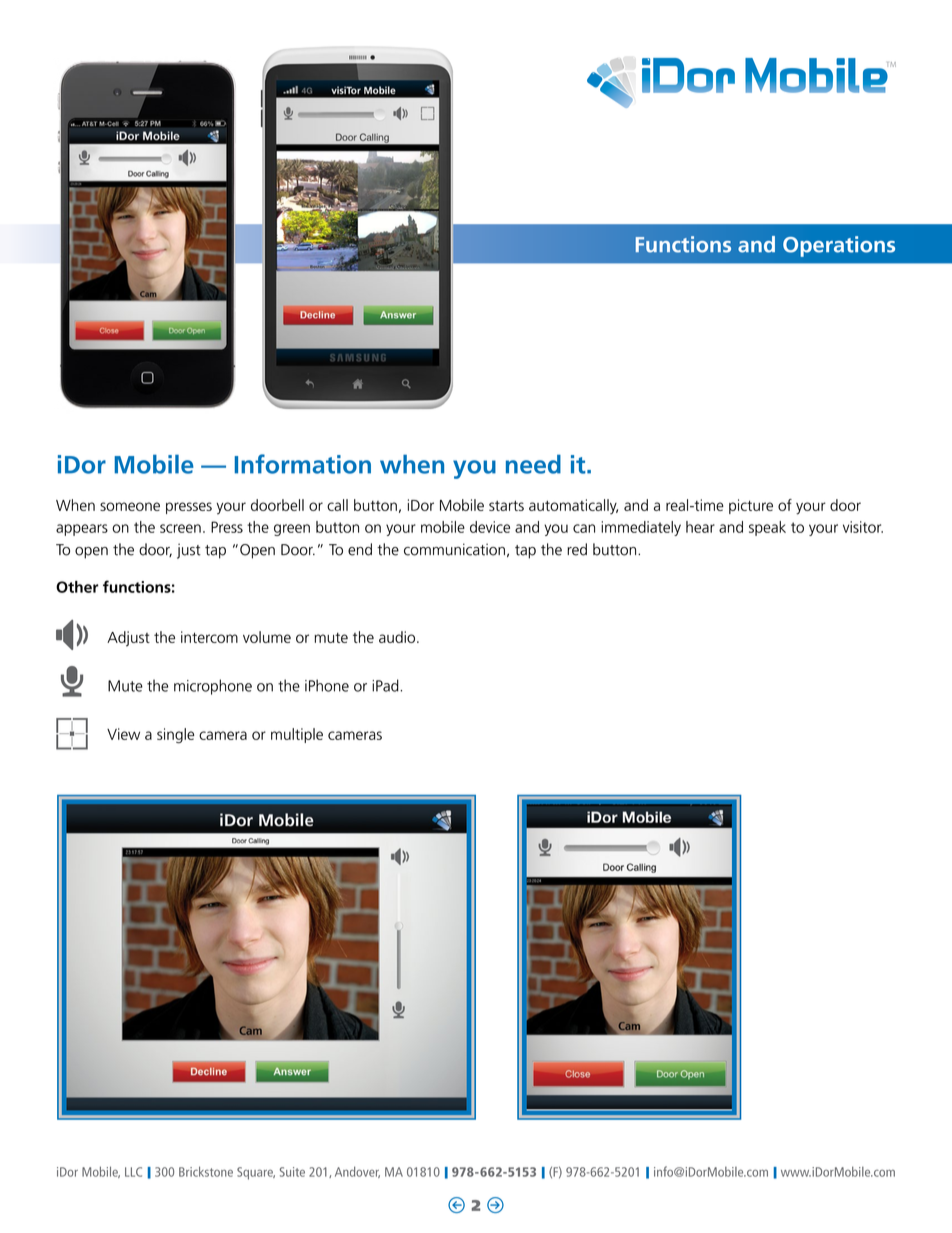  I want to click on speak, so click(767, 528).
